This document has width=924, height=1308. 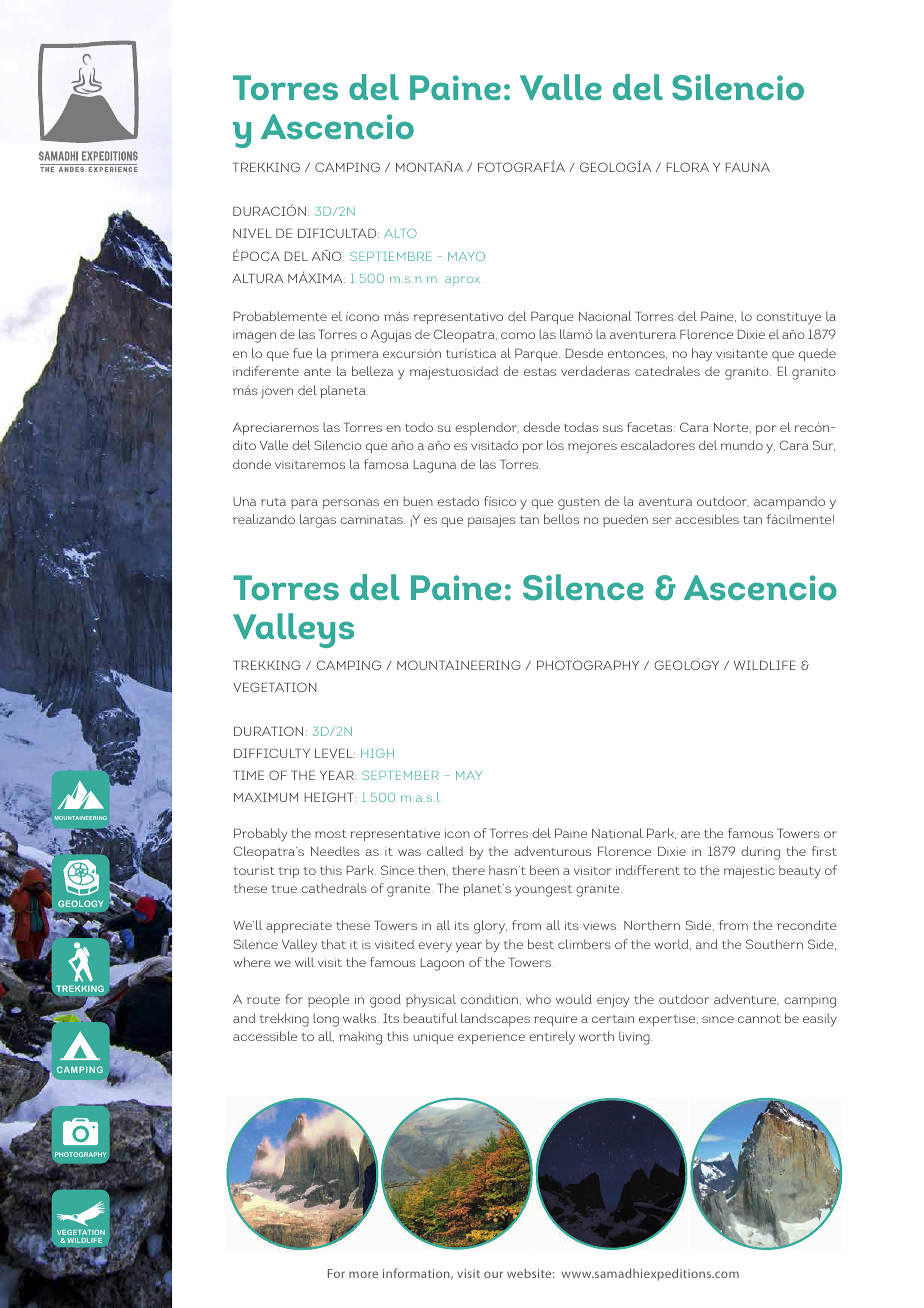 What do you see at coordinates (759, 1019) in the document?
I see `cannot` at bounding box center [759, 1019].
